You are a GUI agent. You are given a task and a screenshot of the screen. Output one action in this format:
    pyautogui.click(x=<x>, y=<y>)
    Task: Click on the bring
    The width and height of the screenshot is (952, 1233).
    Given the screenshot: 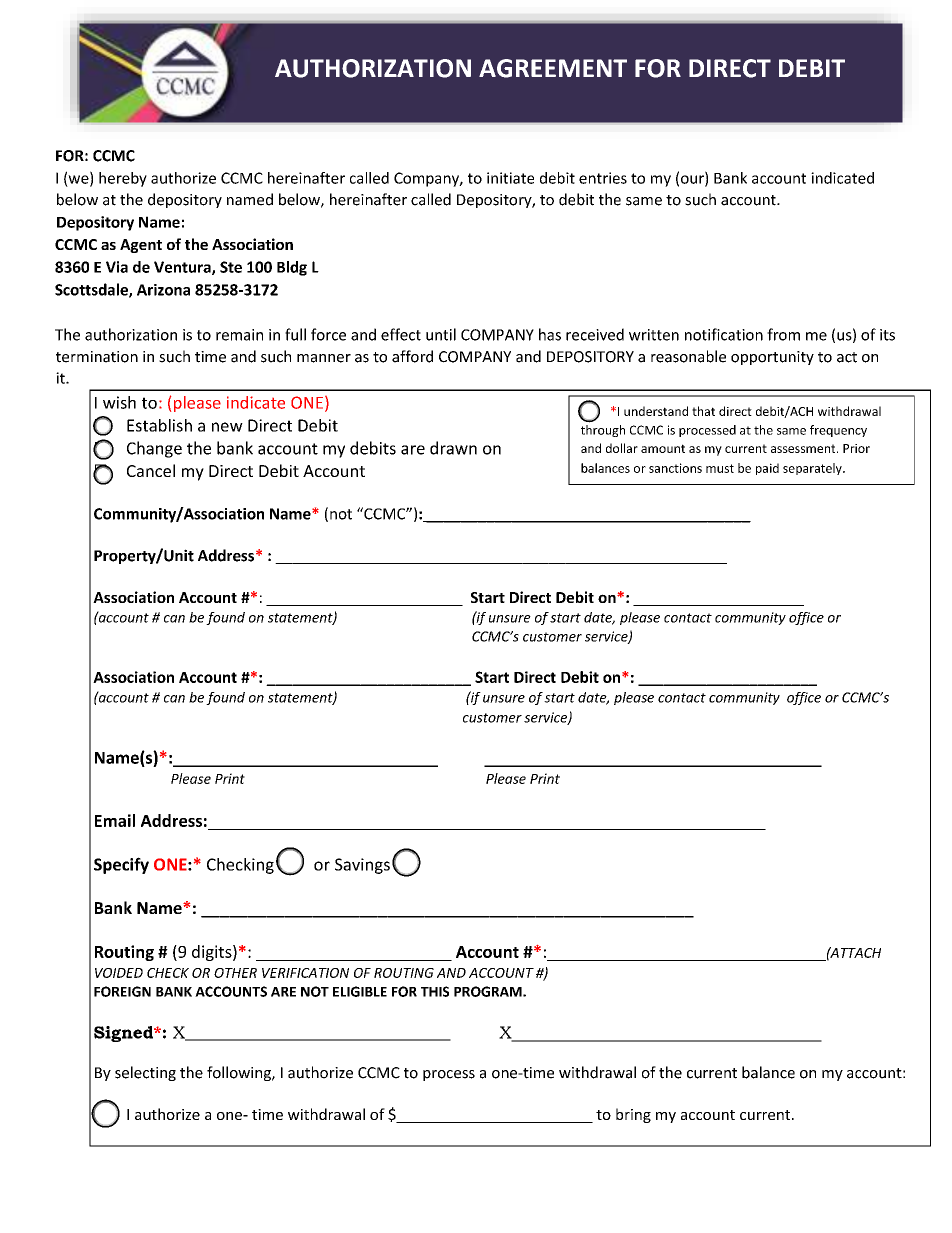 What is the action you would take?
    pyautogui.click(x=633, y=1115)
